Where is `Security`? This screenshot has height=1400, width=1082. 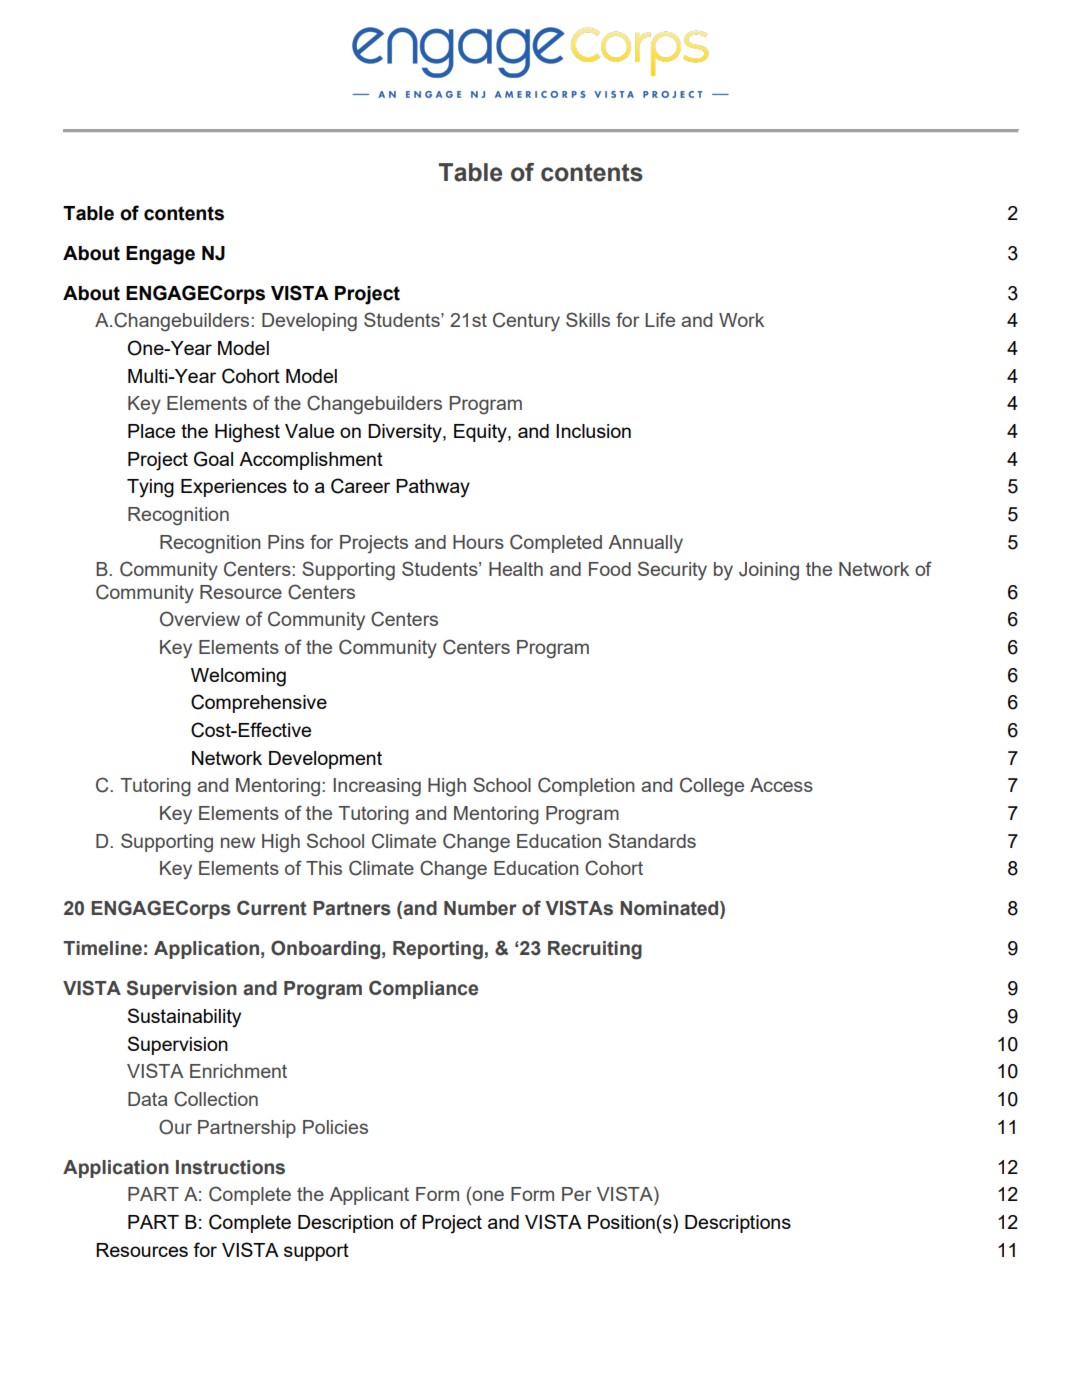
Security is located at coordinates (672, 570).
